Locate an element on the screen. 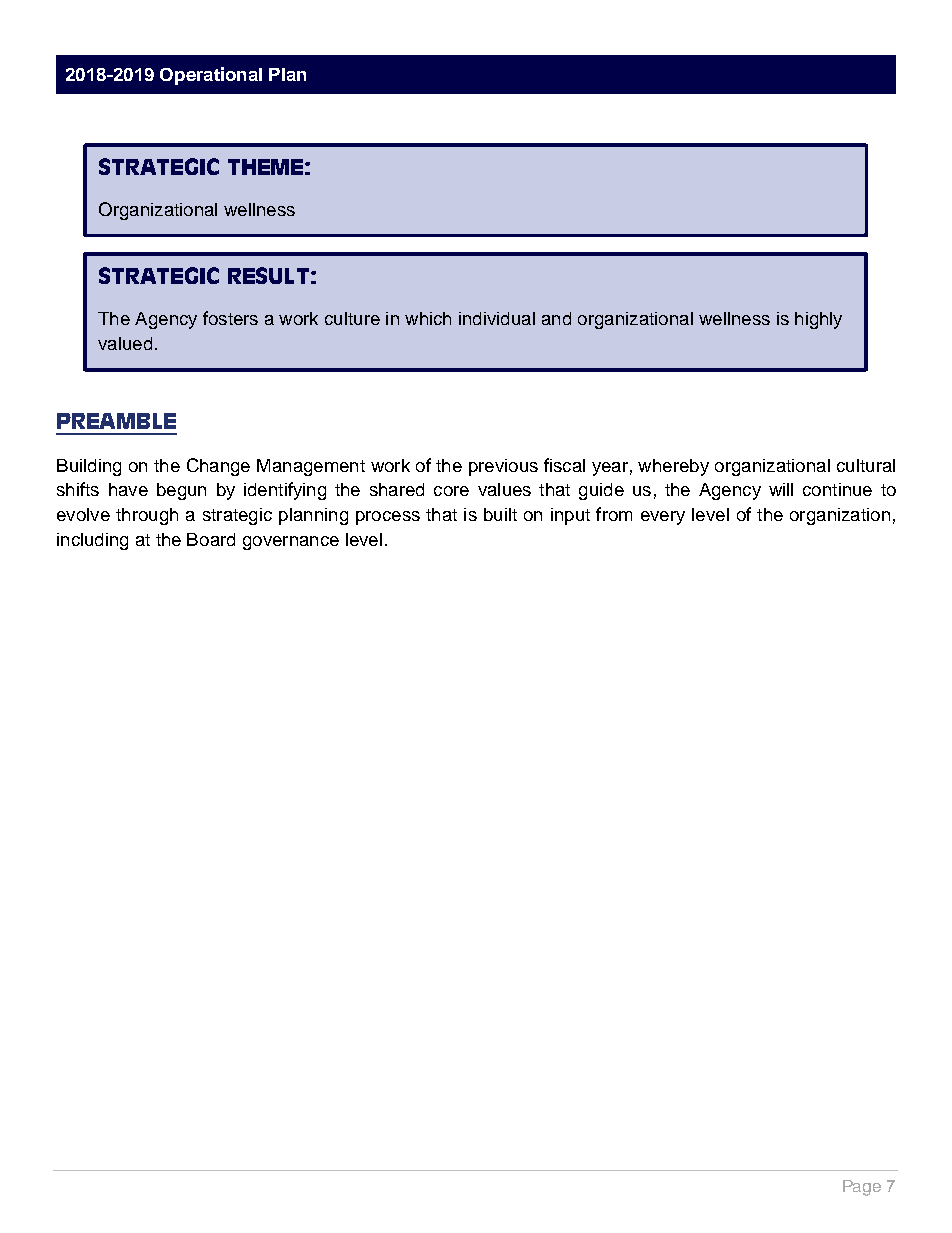 This screenshot has height=1233, width=952. Operational is located at coordinates (211, 76).
